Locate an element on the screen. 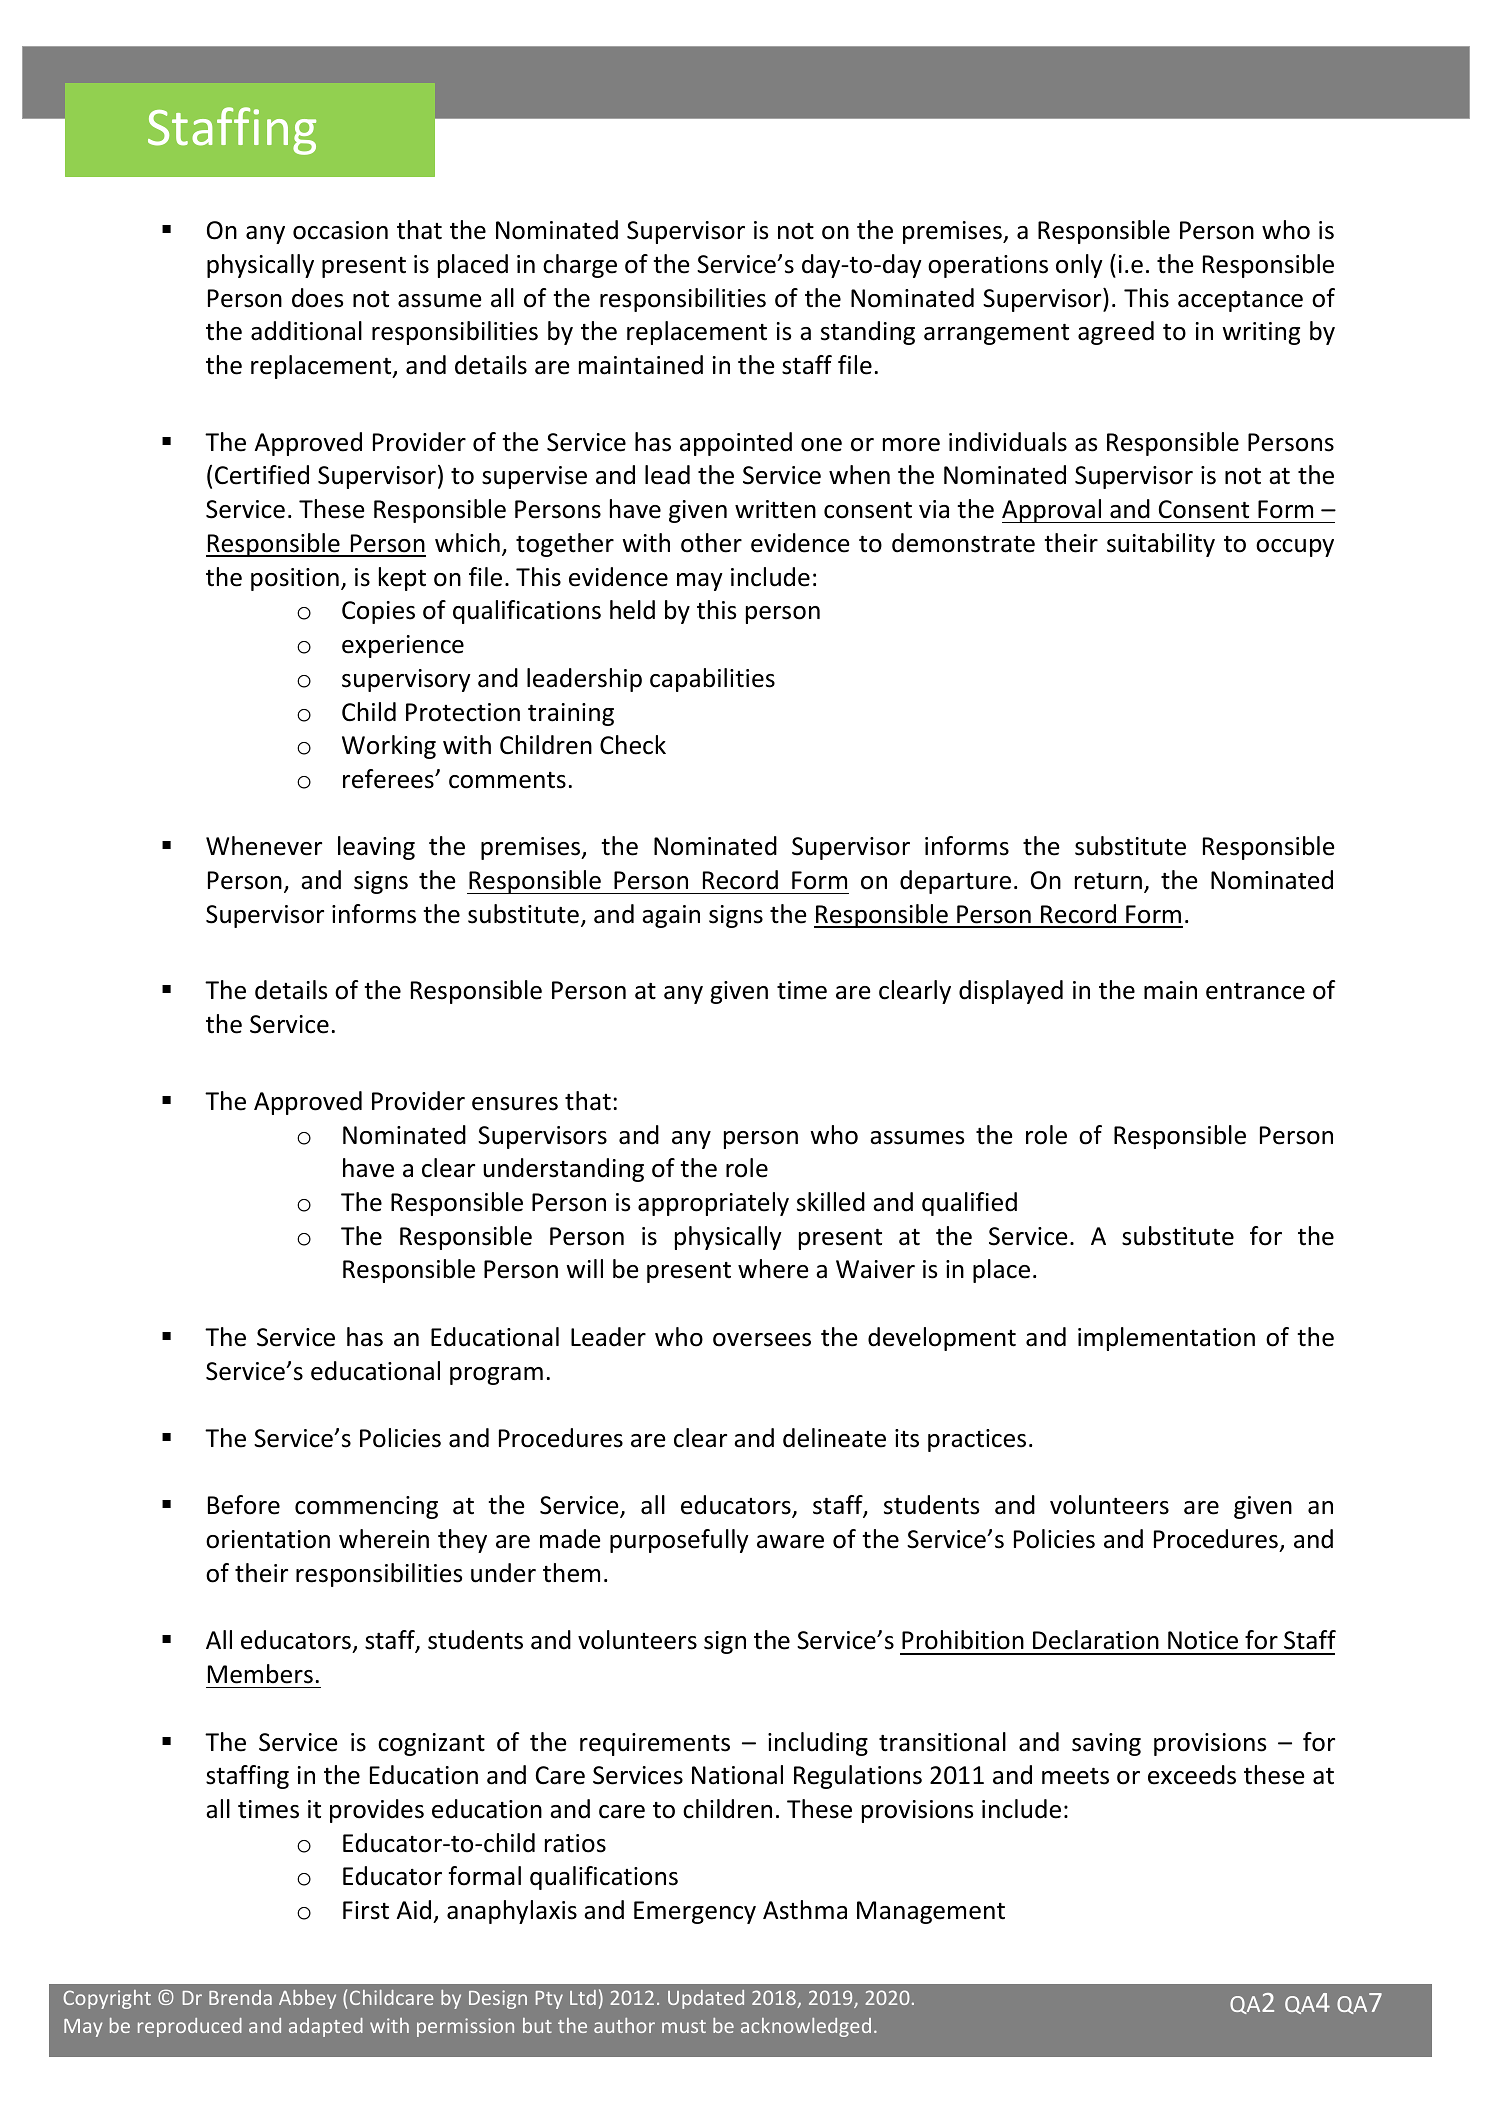 The height and width of the screenshot is (2114, 1495). purposefully is located at coordinates (679, 1541).
